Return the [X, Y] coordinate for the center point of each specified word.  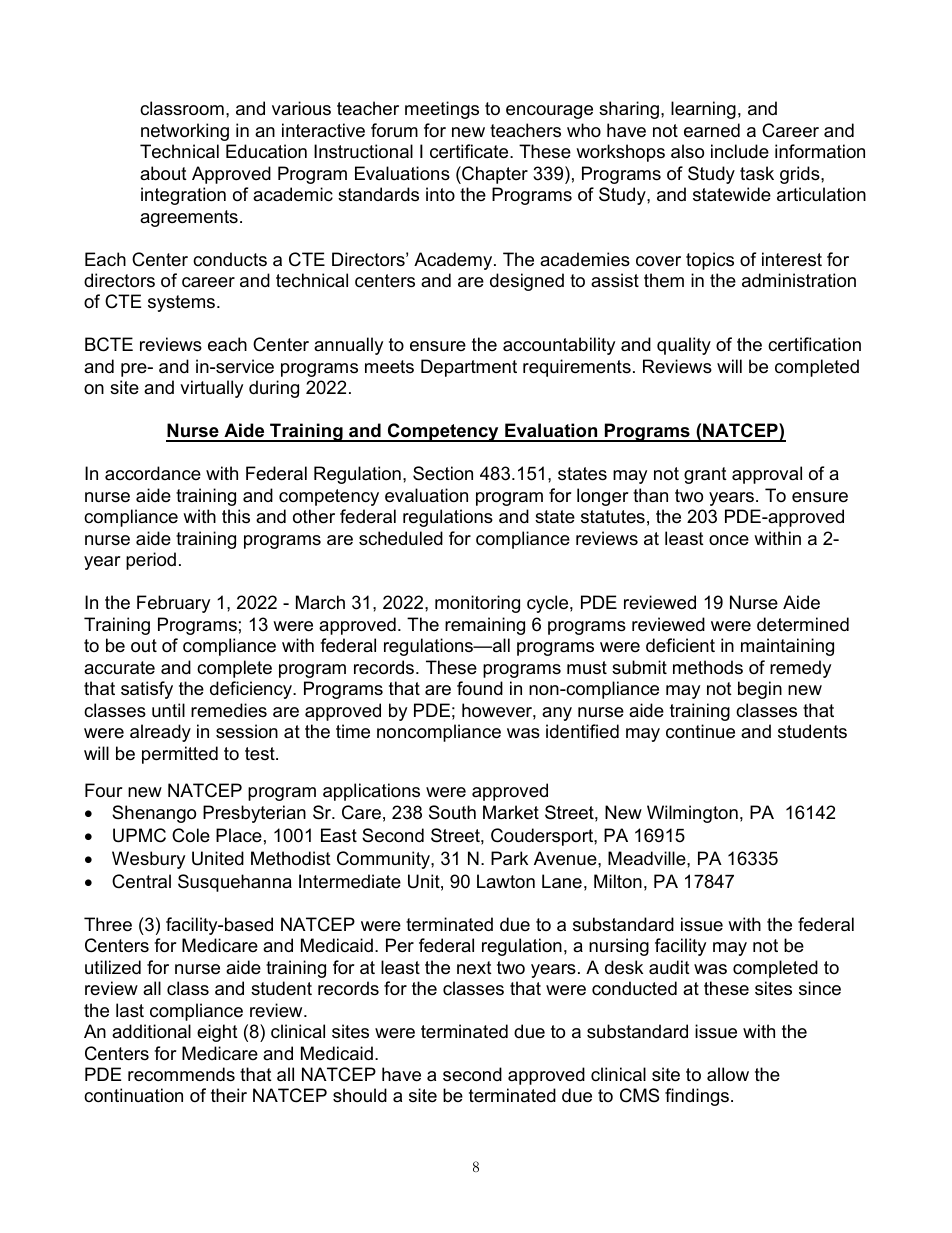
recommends [181, 1074]
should [360, 1095]
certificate [470, 151]
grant [705, 475]
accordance [153, 473]
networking [185, 132]
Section [443, 473]
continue [700, 731]
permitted [180, 755]
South [452, 812]
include [740, 151]
